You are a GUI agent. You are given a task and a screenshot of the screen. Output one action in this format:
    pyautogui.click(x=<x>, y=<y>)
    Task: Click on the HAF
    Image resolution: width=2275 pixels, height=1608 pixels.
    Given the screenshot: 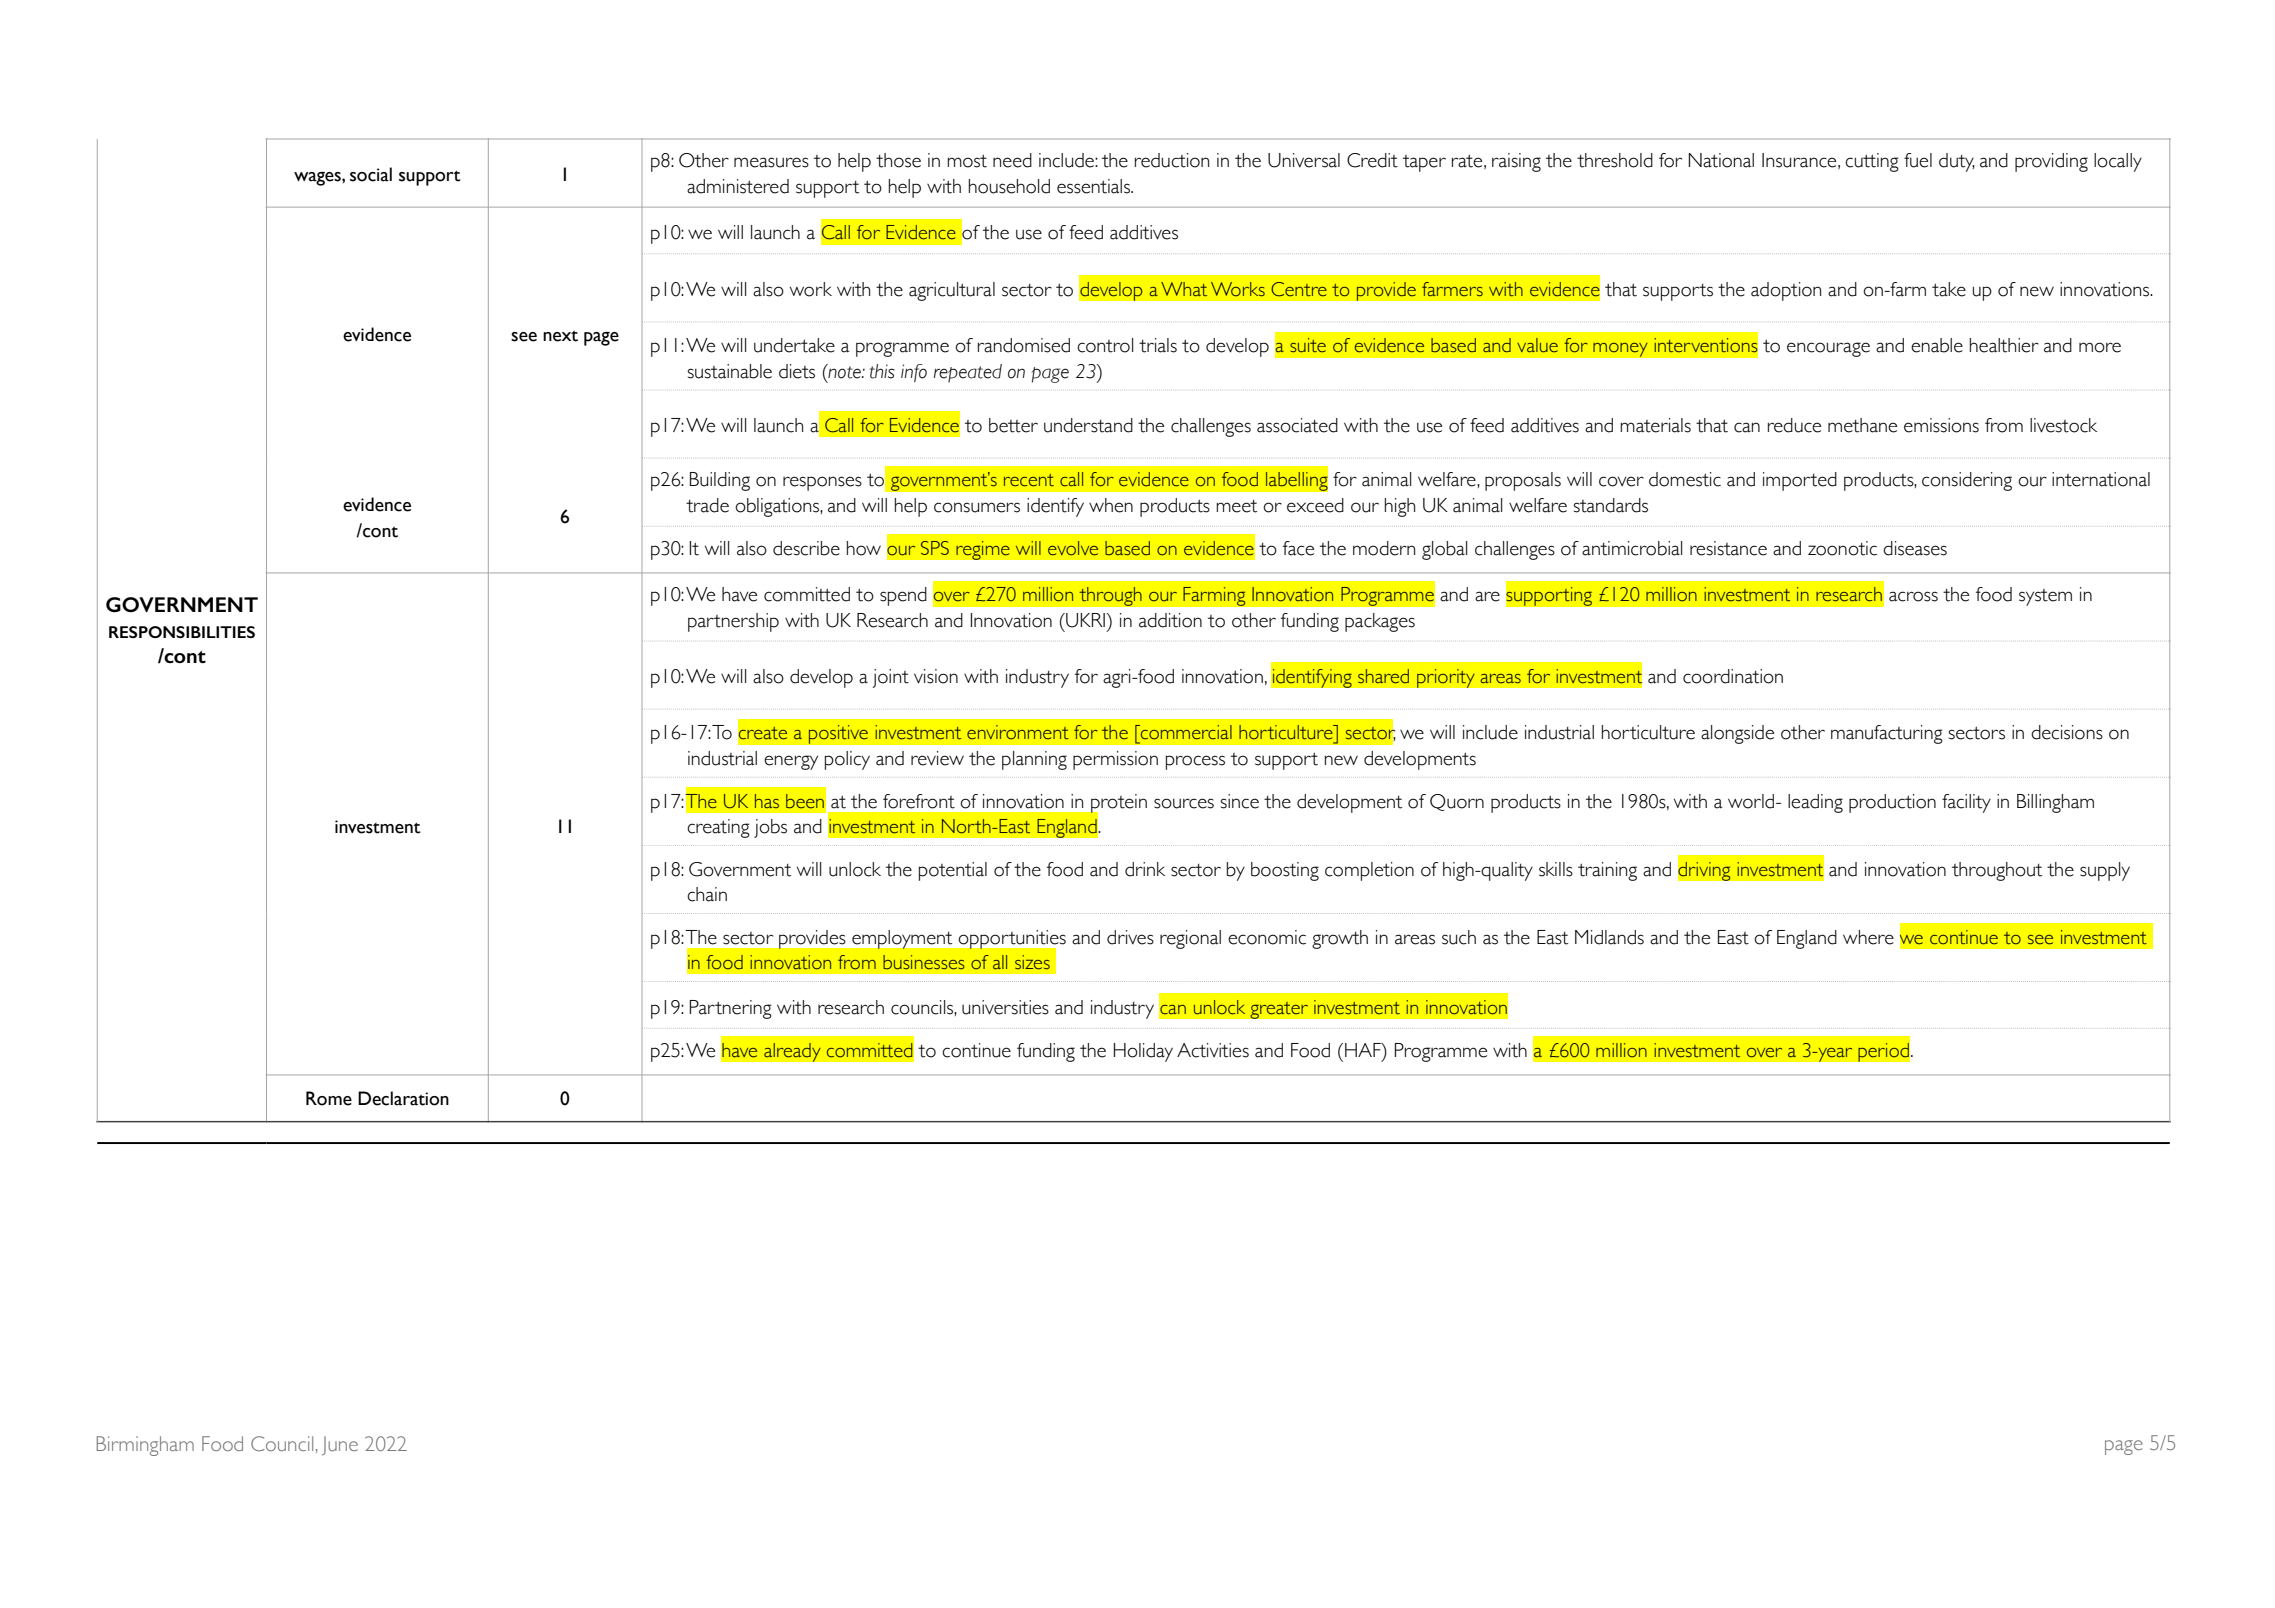 What is the action you would take?
    pyautogui.click(x=1364, y=1050)
